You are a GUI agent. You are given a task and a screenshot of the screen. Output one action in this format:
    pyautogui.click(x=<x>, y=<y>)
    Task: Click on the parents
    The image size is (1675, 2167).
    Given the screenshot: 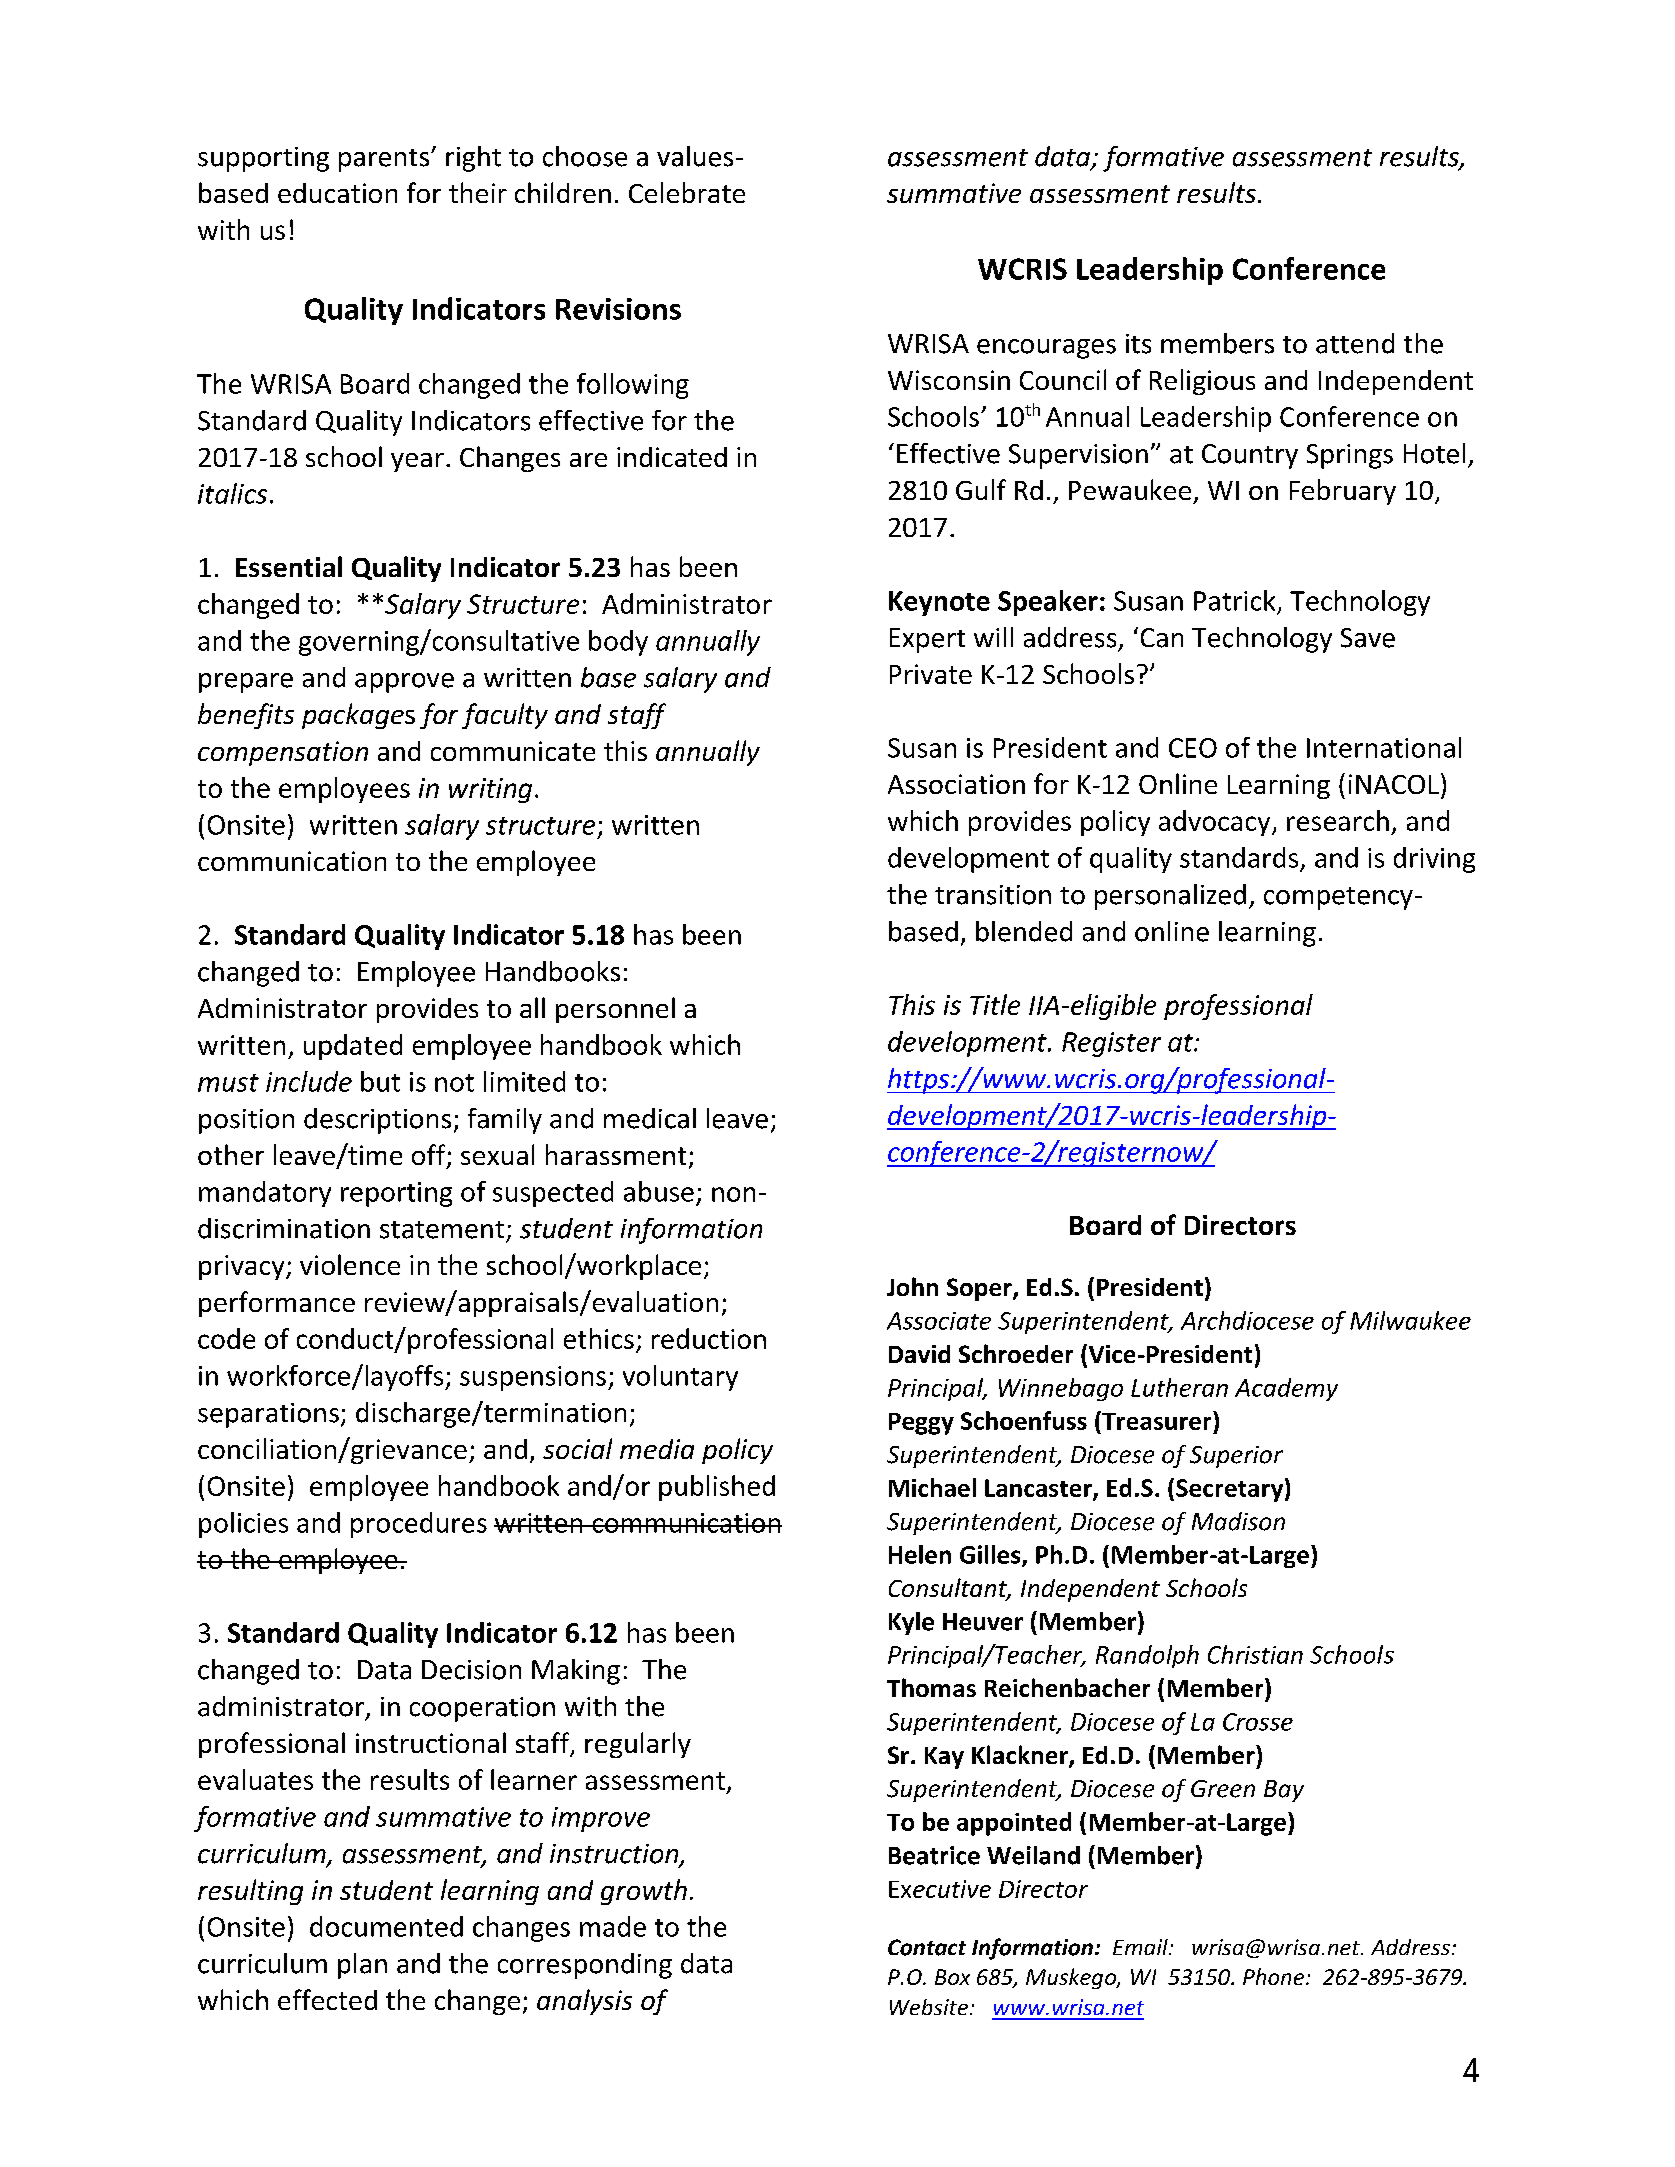 What is the action you would take?
    pyautogui.click(x=384, y=160)
